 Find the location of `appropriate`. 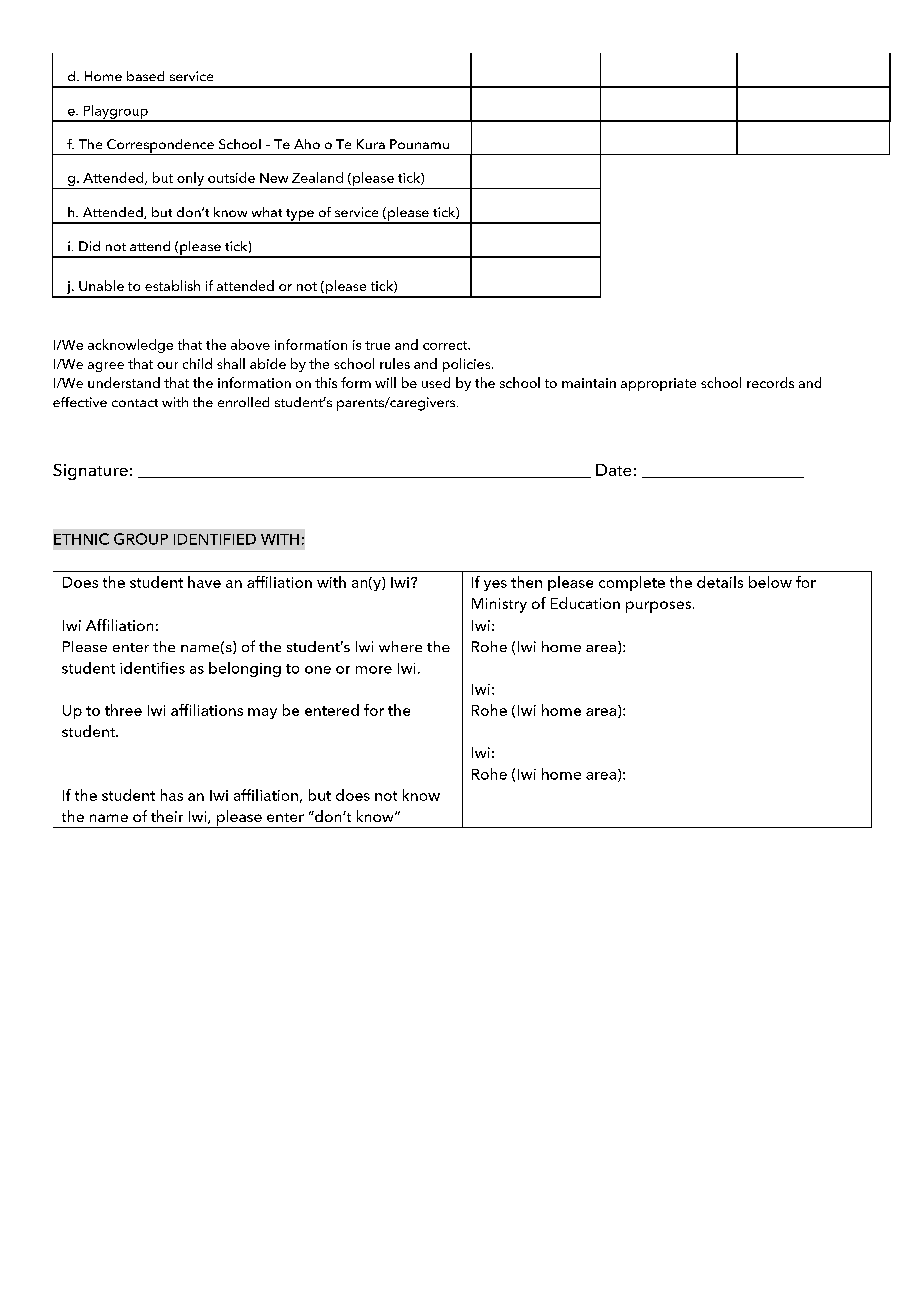

appropriate is located at coordinates (658, 384).
